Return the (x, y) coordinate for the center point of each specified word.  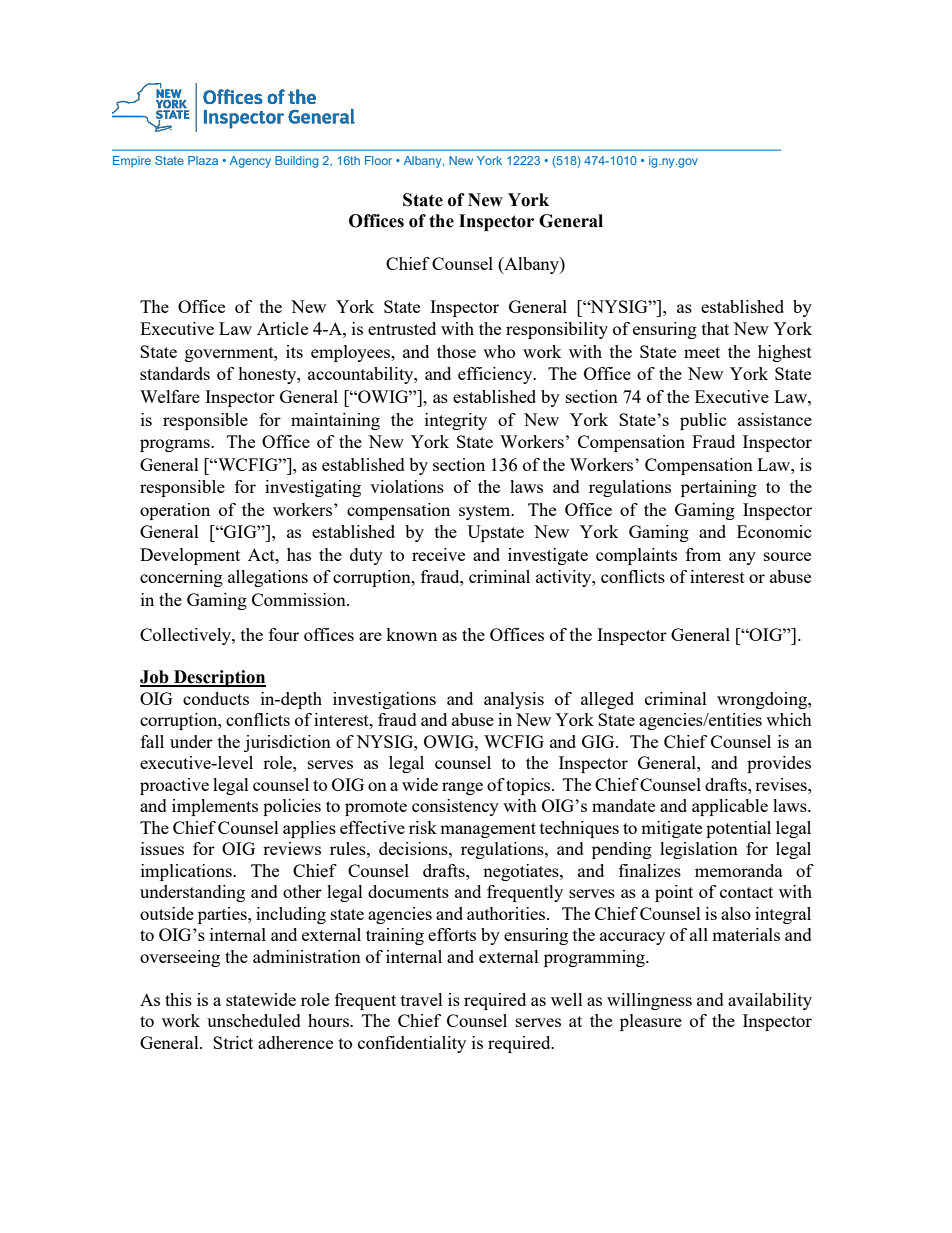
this (178, 999)
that (715, 328)
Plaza (203, 160)
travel (422, 999)
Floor (378, 160)
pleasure (651, 1022)
